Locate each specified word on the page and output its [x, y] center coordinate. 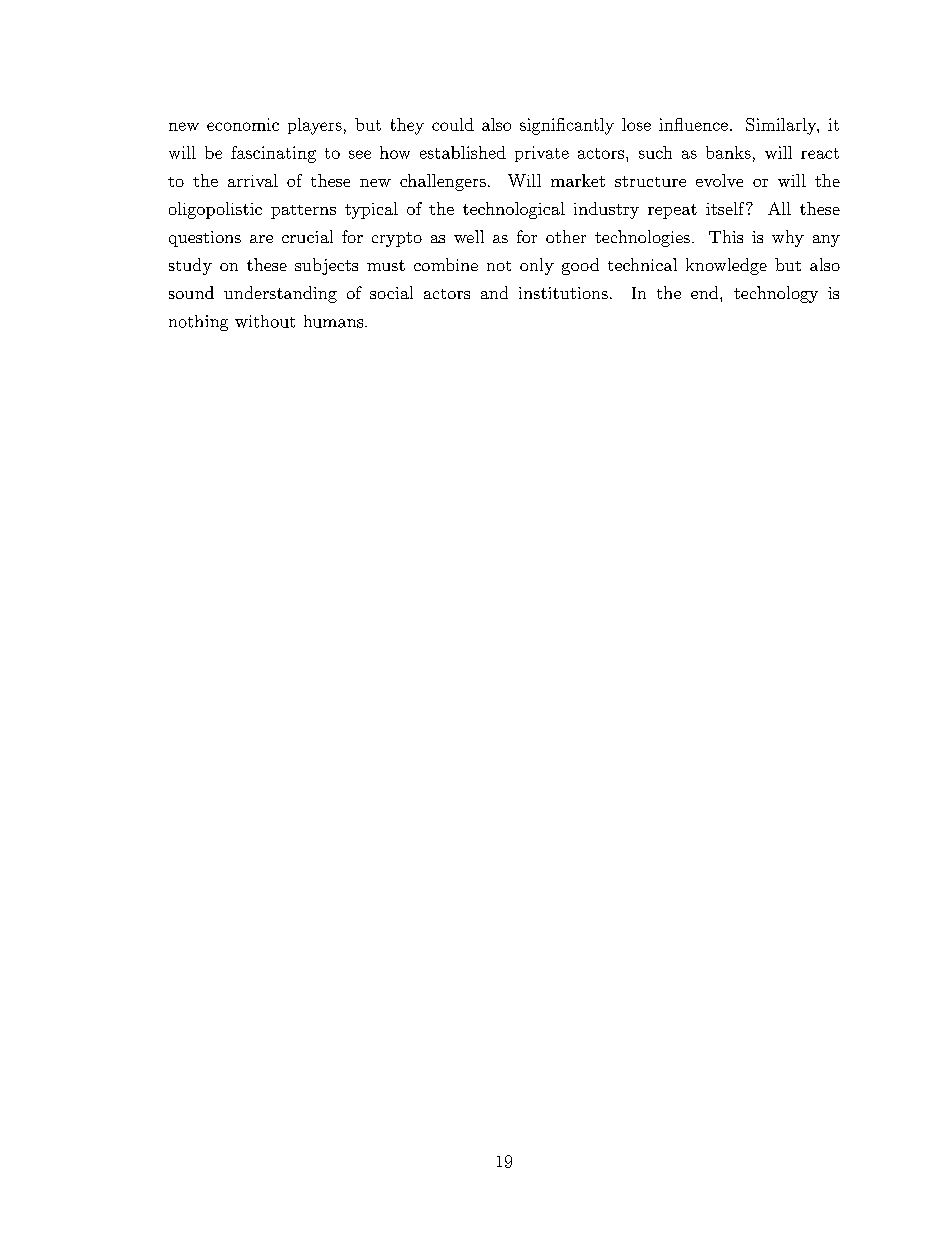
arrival [253, 180]
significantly [567, 126]
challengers [443, 182]
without [265, 321]
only [537, 266]
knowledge [726, 266]
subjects [326, 266]
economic [243, 124]
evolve [719, 180]
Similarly [782, 126]
